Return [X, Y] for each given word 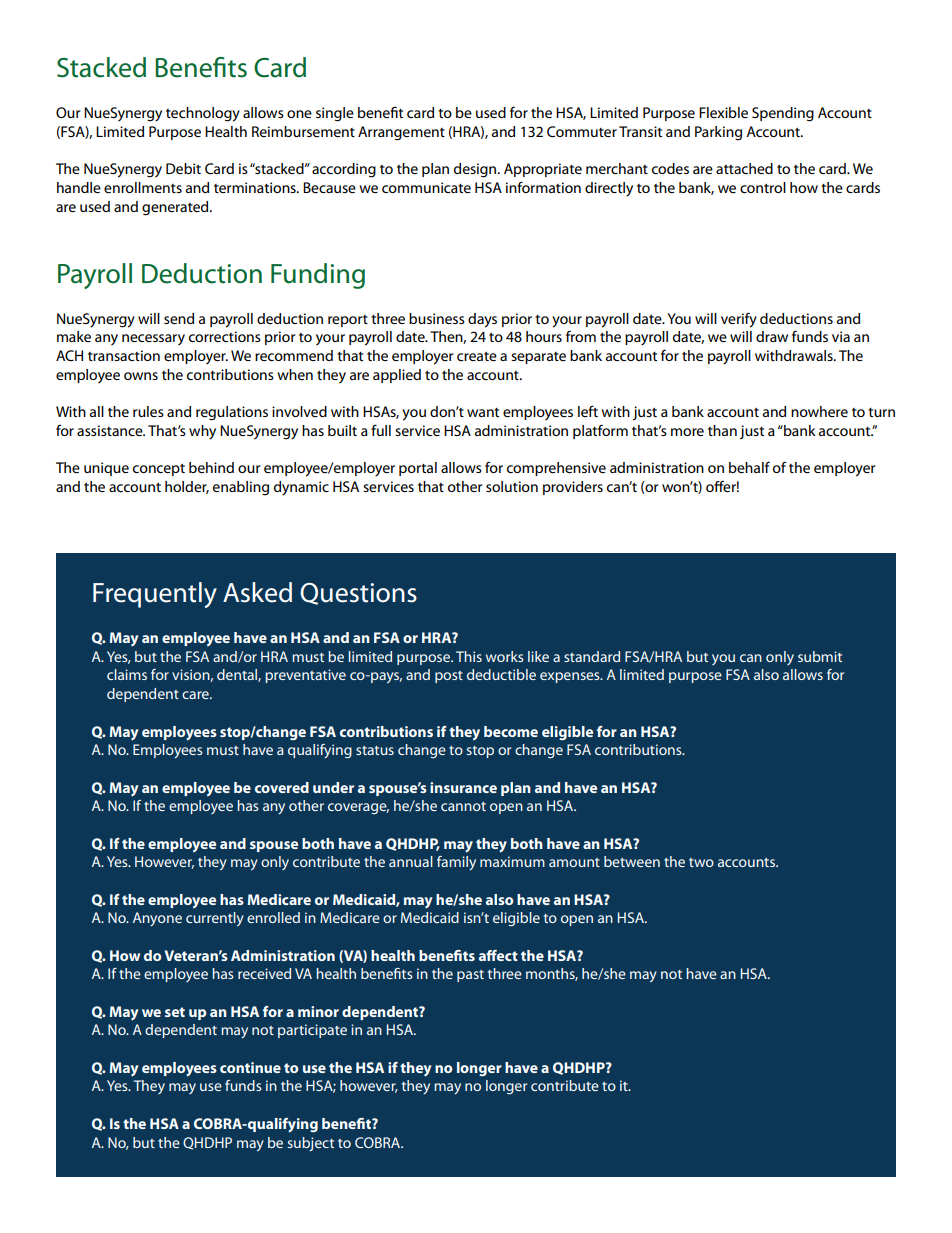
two [701, 862]
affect [498, 955]
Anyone [157, 919]
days [482, 320]
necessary [153, 340]
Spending [783, 114]
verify [739, 320]
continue [250, 1067]
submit [820, 656]
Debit [183, 168]
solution [512, 486]
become [511, 731]
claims [127, 674]
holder [187, 487]
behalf [749, 467]
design [476, 170]
